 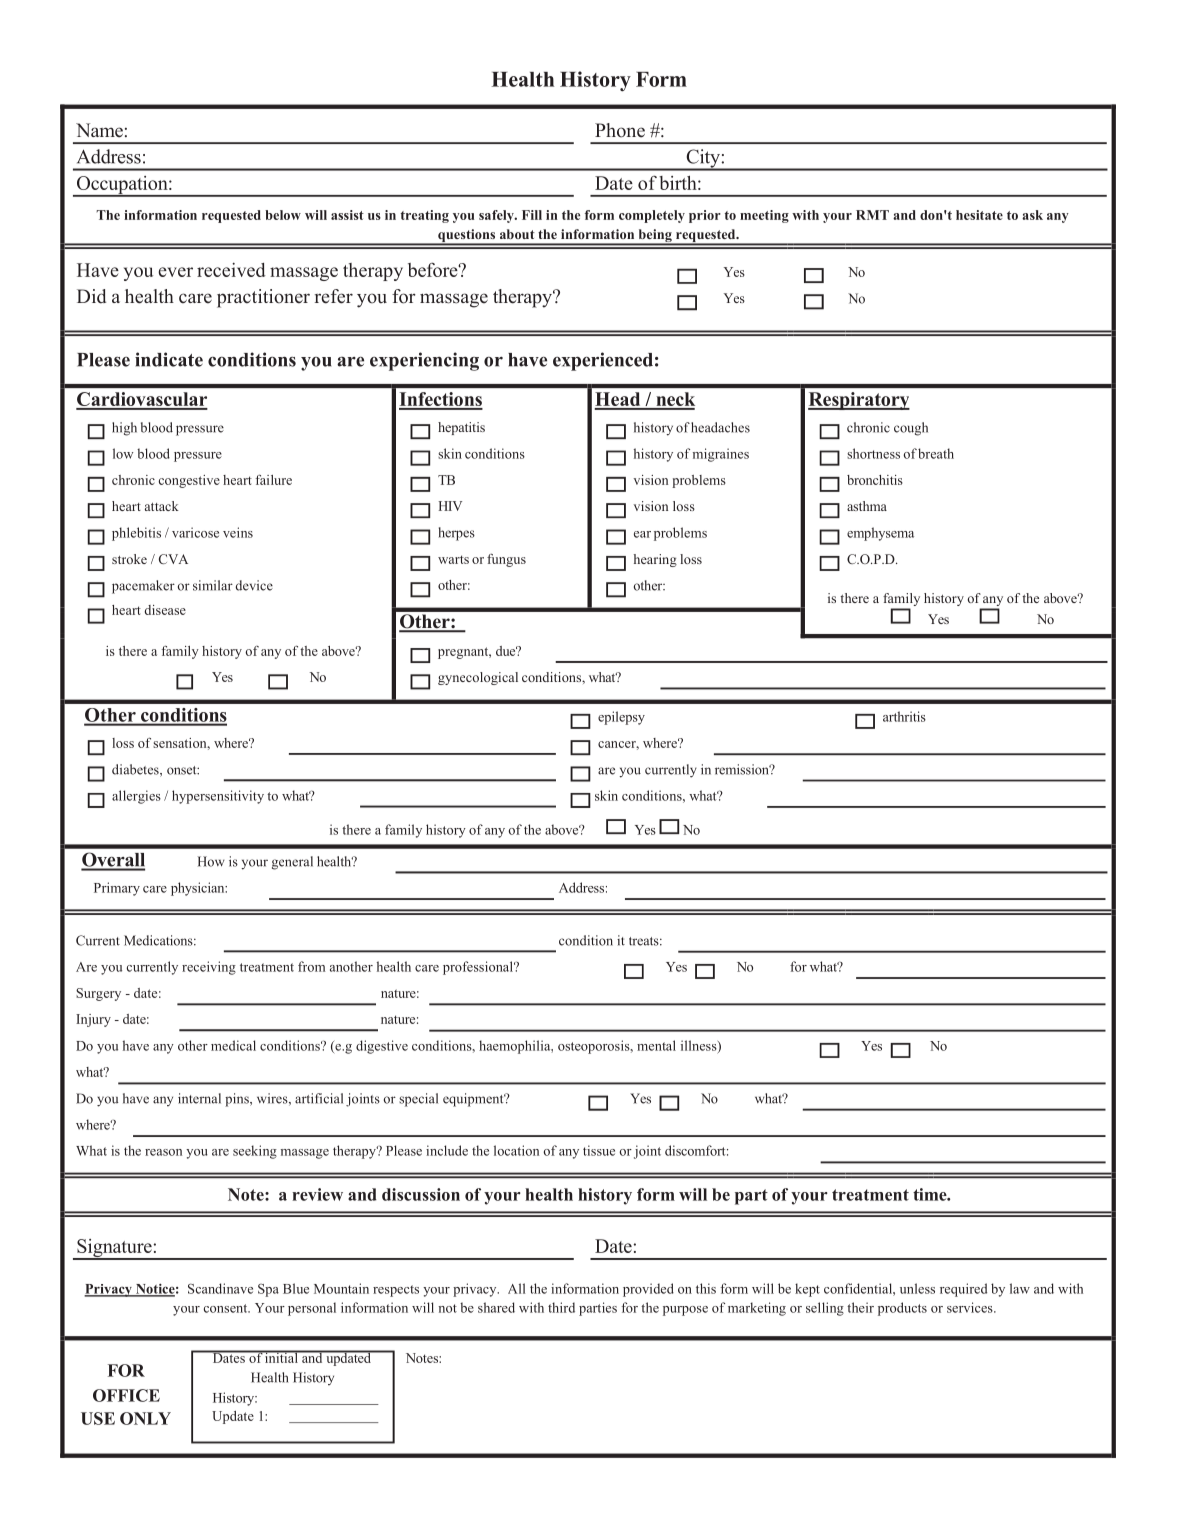 I want to click on breath, so click(x=936, y=453).
